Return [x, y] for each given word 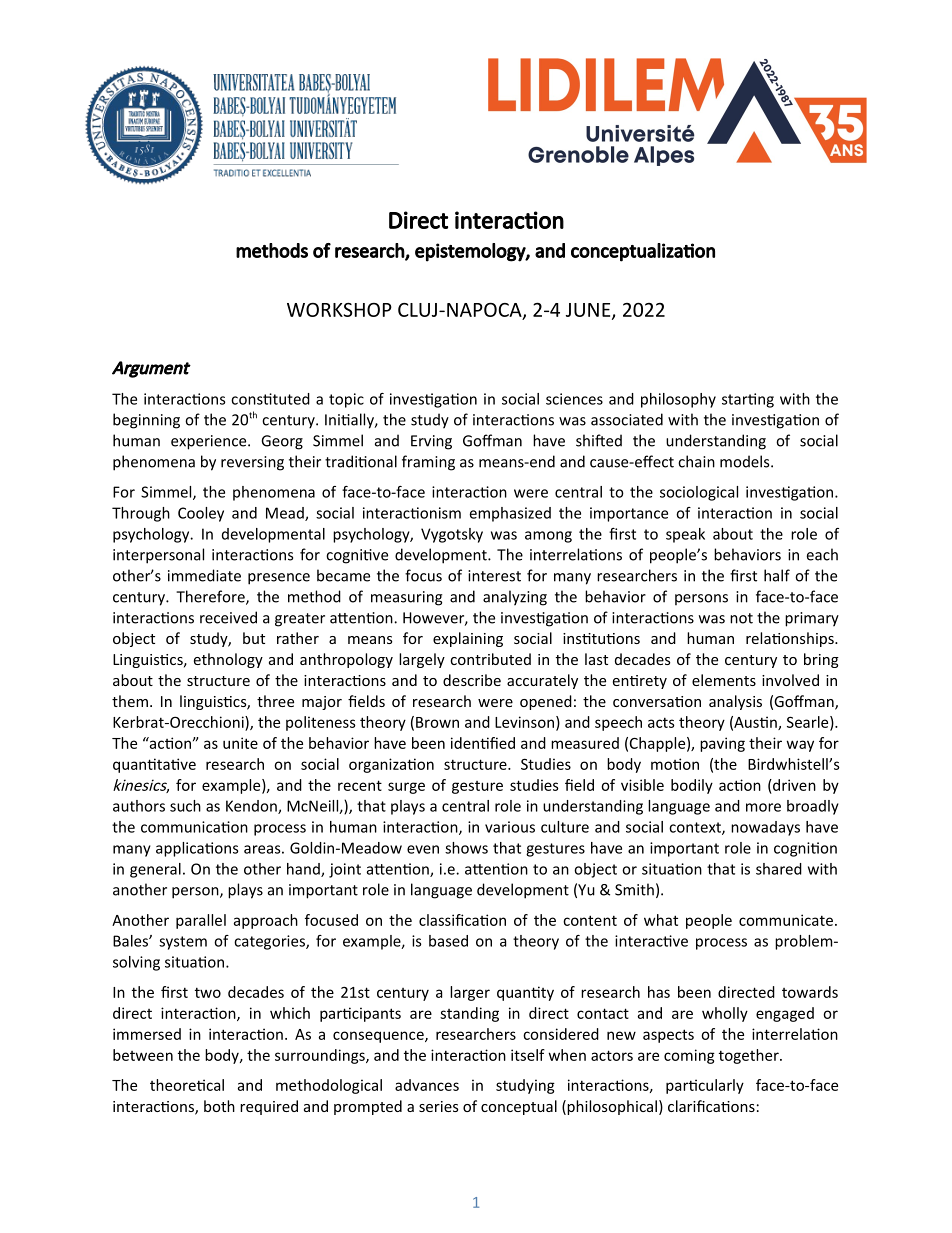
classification [462, 920]
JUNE [589, 311]
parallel [201, 921]
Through [141, 514]
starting [748, 400]
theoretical [187, 1085]
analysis [735, 702]
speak [685, 535]
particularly [705, 1086]
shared [779, 869]
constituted [270, 399]
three [275, 701]
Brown [437, 722]
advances [427, 1085]
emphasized [510, 514]
